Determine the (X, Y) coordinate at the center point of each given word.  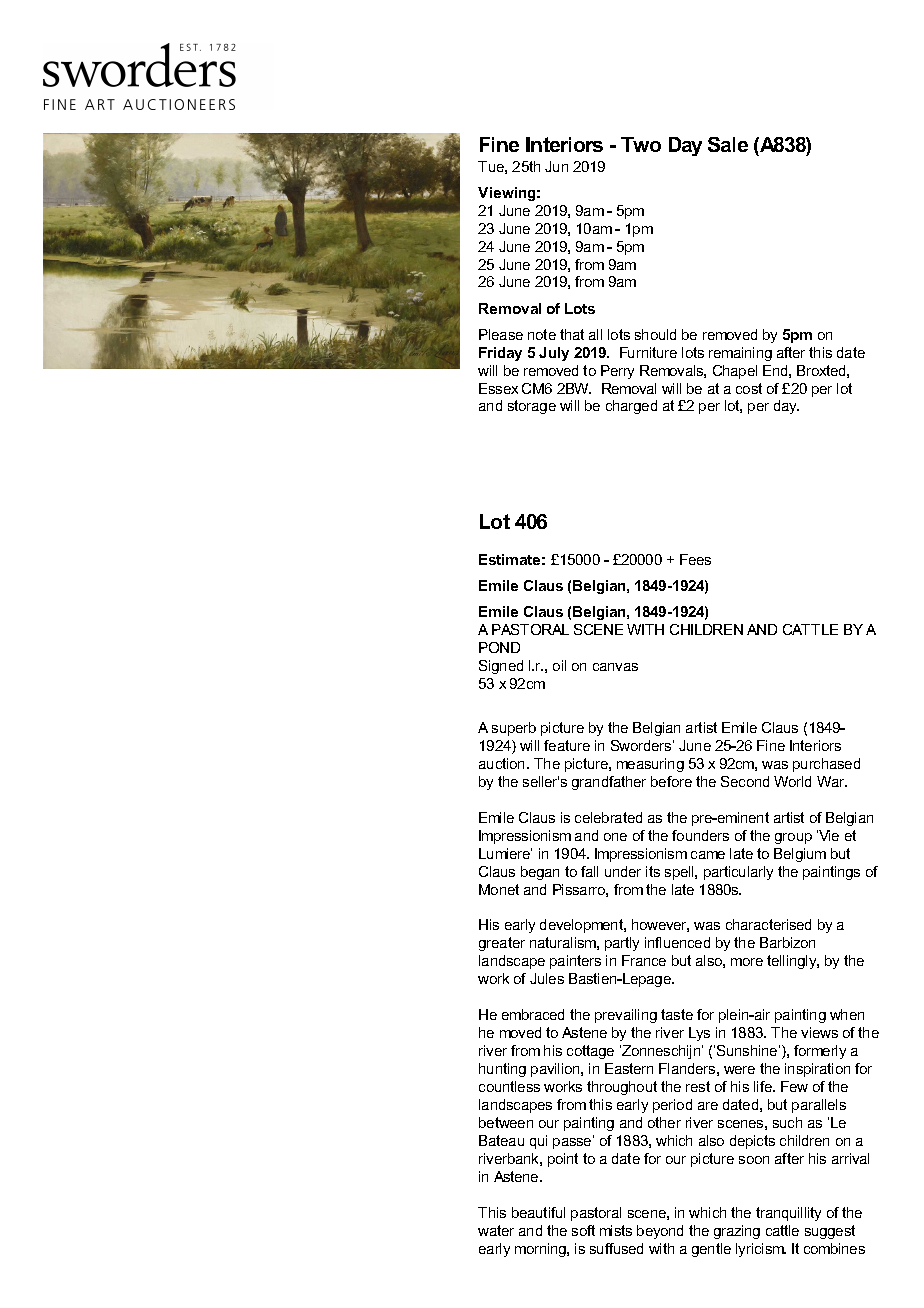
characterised (768, 924)
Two (641, 144)
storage (532, 407)
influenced (677, 942)
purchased (826, 765)
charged (631, 407)
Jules (547, 978)
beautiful (538, 1212)
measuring (650, 765)
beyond (660, 1232)
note (542, 334)
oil (559, 665)
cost (749, 388)
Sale (728, 144)
